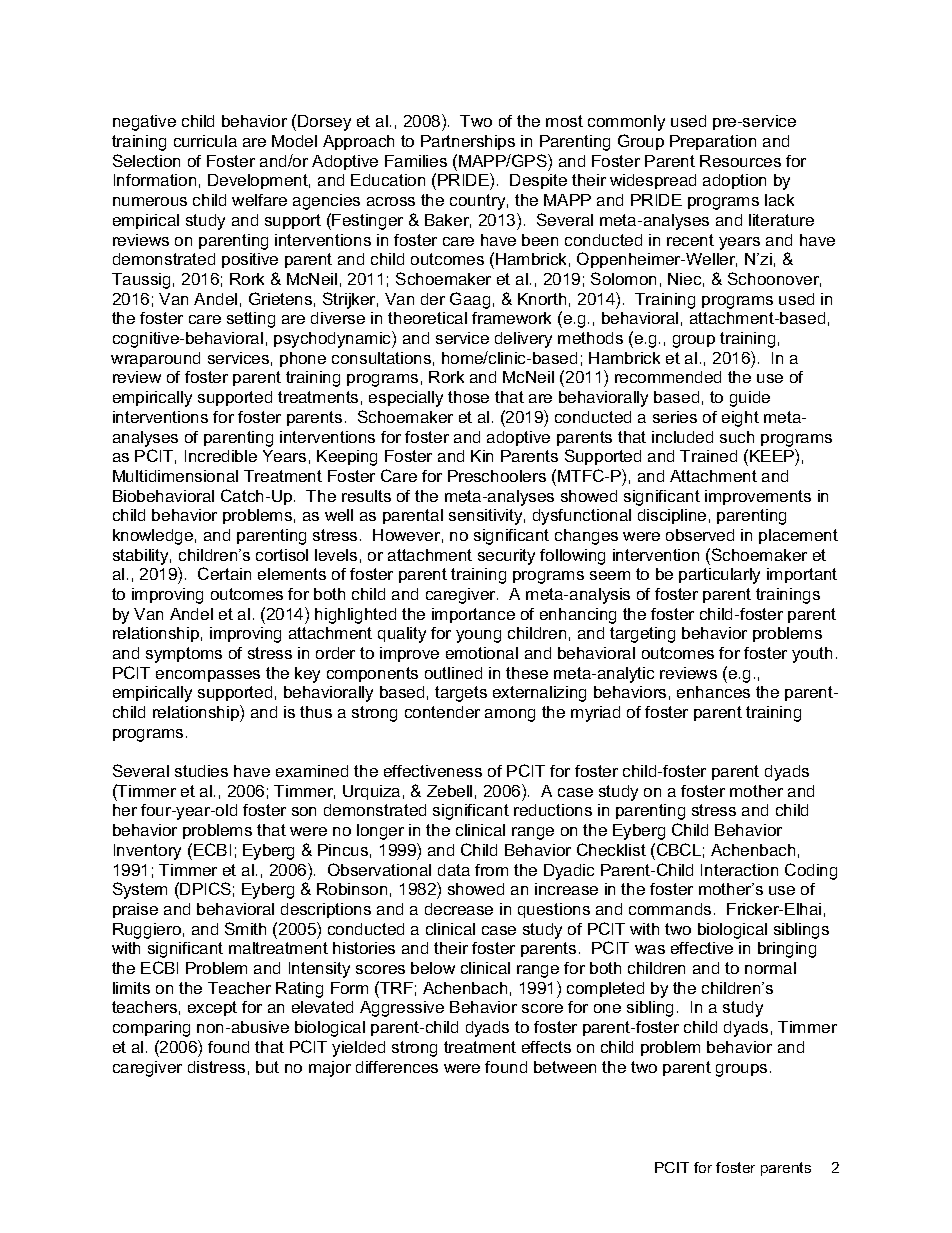 This document has height=1233, width=952. What do you see at coordinates (201, 771) in the document?
I see `studies` at bounding box center [201, 771].
